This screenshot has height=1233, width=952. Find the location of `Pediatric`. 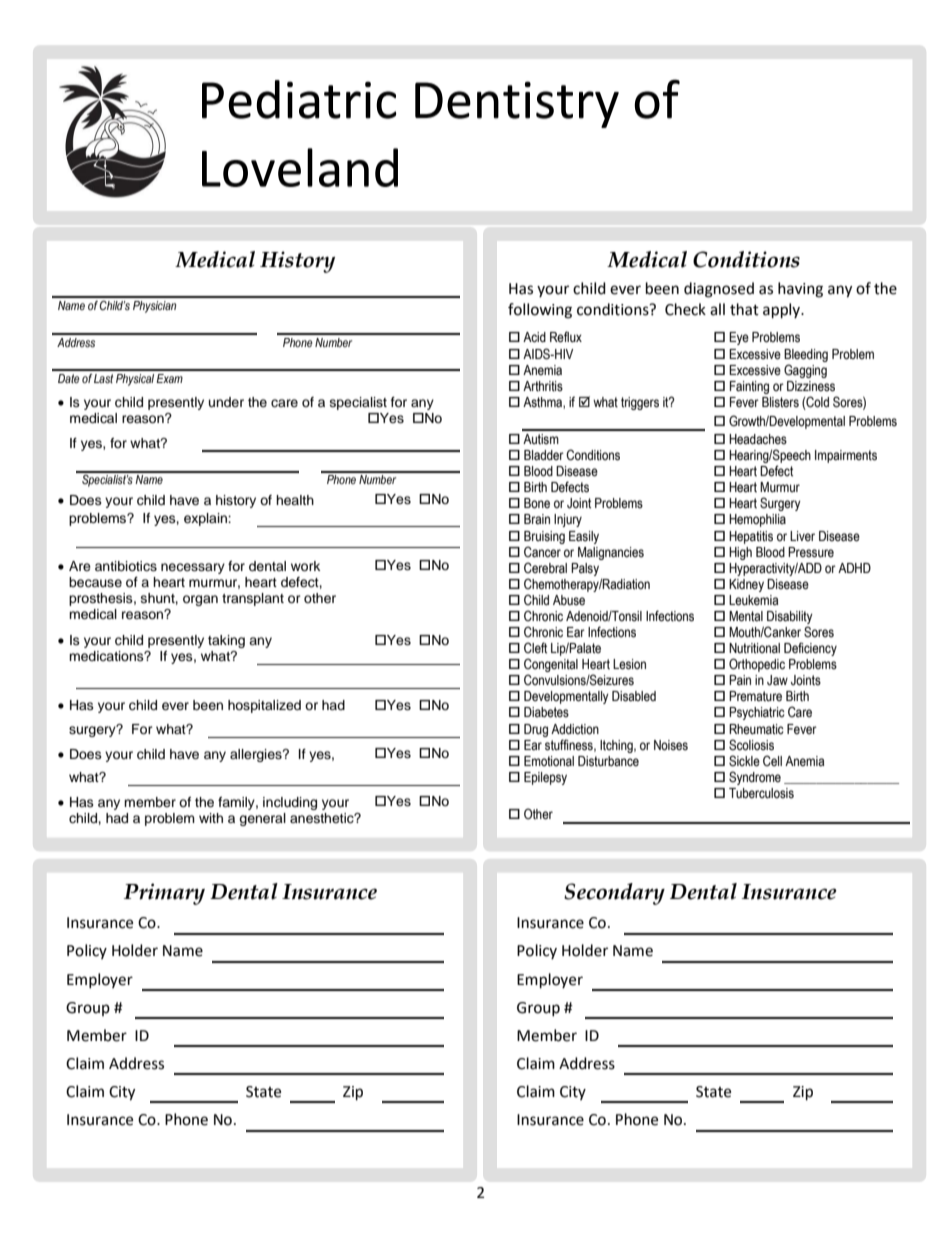

Pediatric is located at coordinates (299, 99).
